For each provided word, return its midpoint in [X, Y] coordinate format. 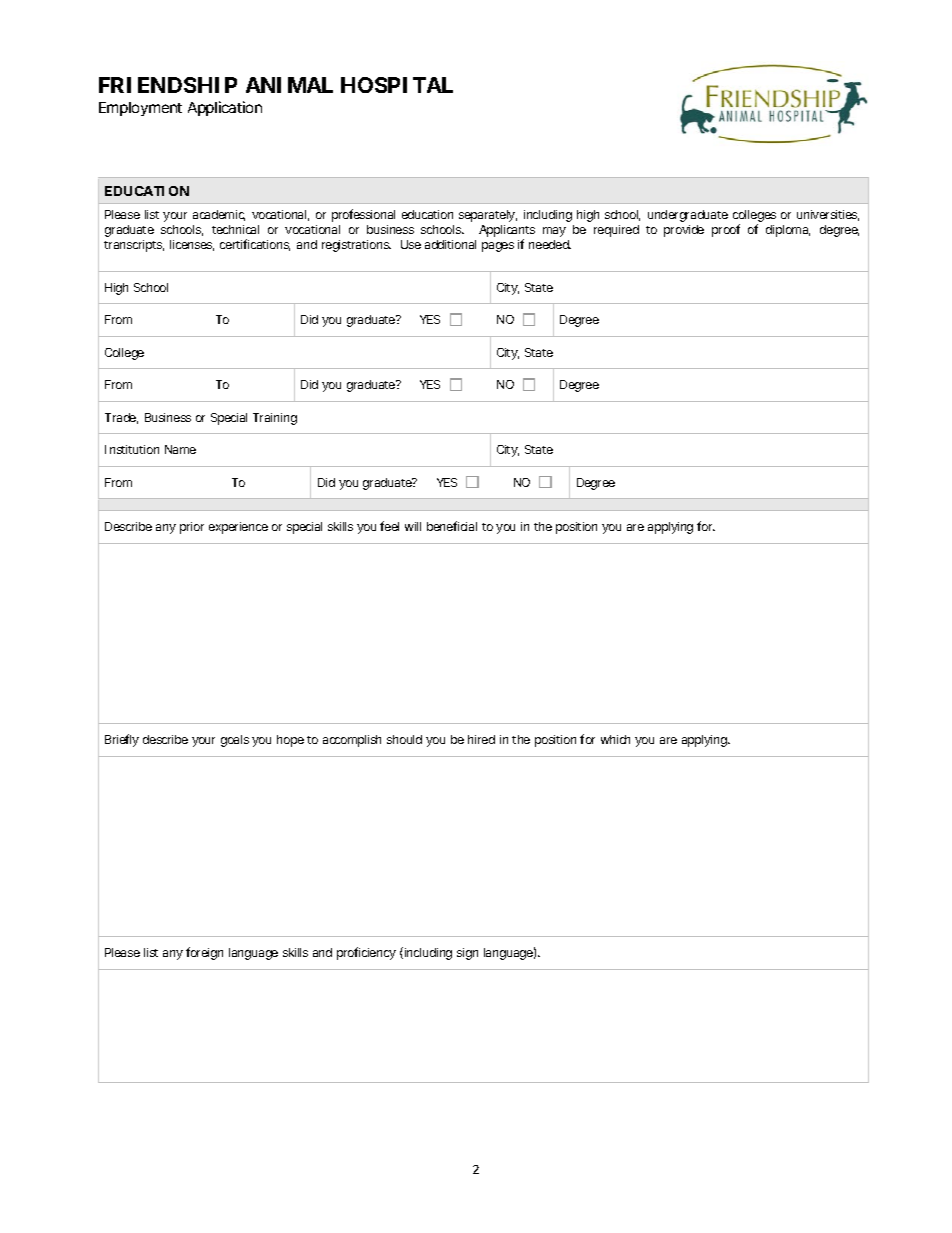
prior [192, 528]
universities [828, 215]
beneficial [452, 526]
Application [225, 108]
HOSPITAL [397, 85]
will [413, 526]
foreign [204, 953]
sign [467, 954]
